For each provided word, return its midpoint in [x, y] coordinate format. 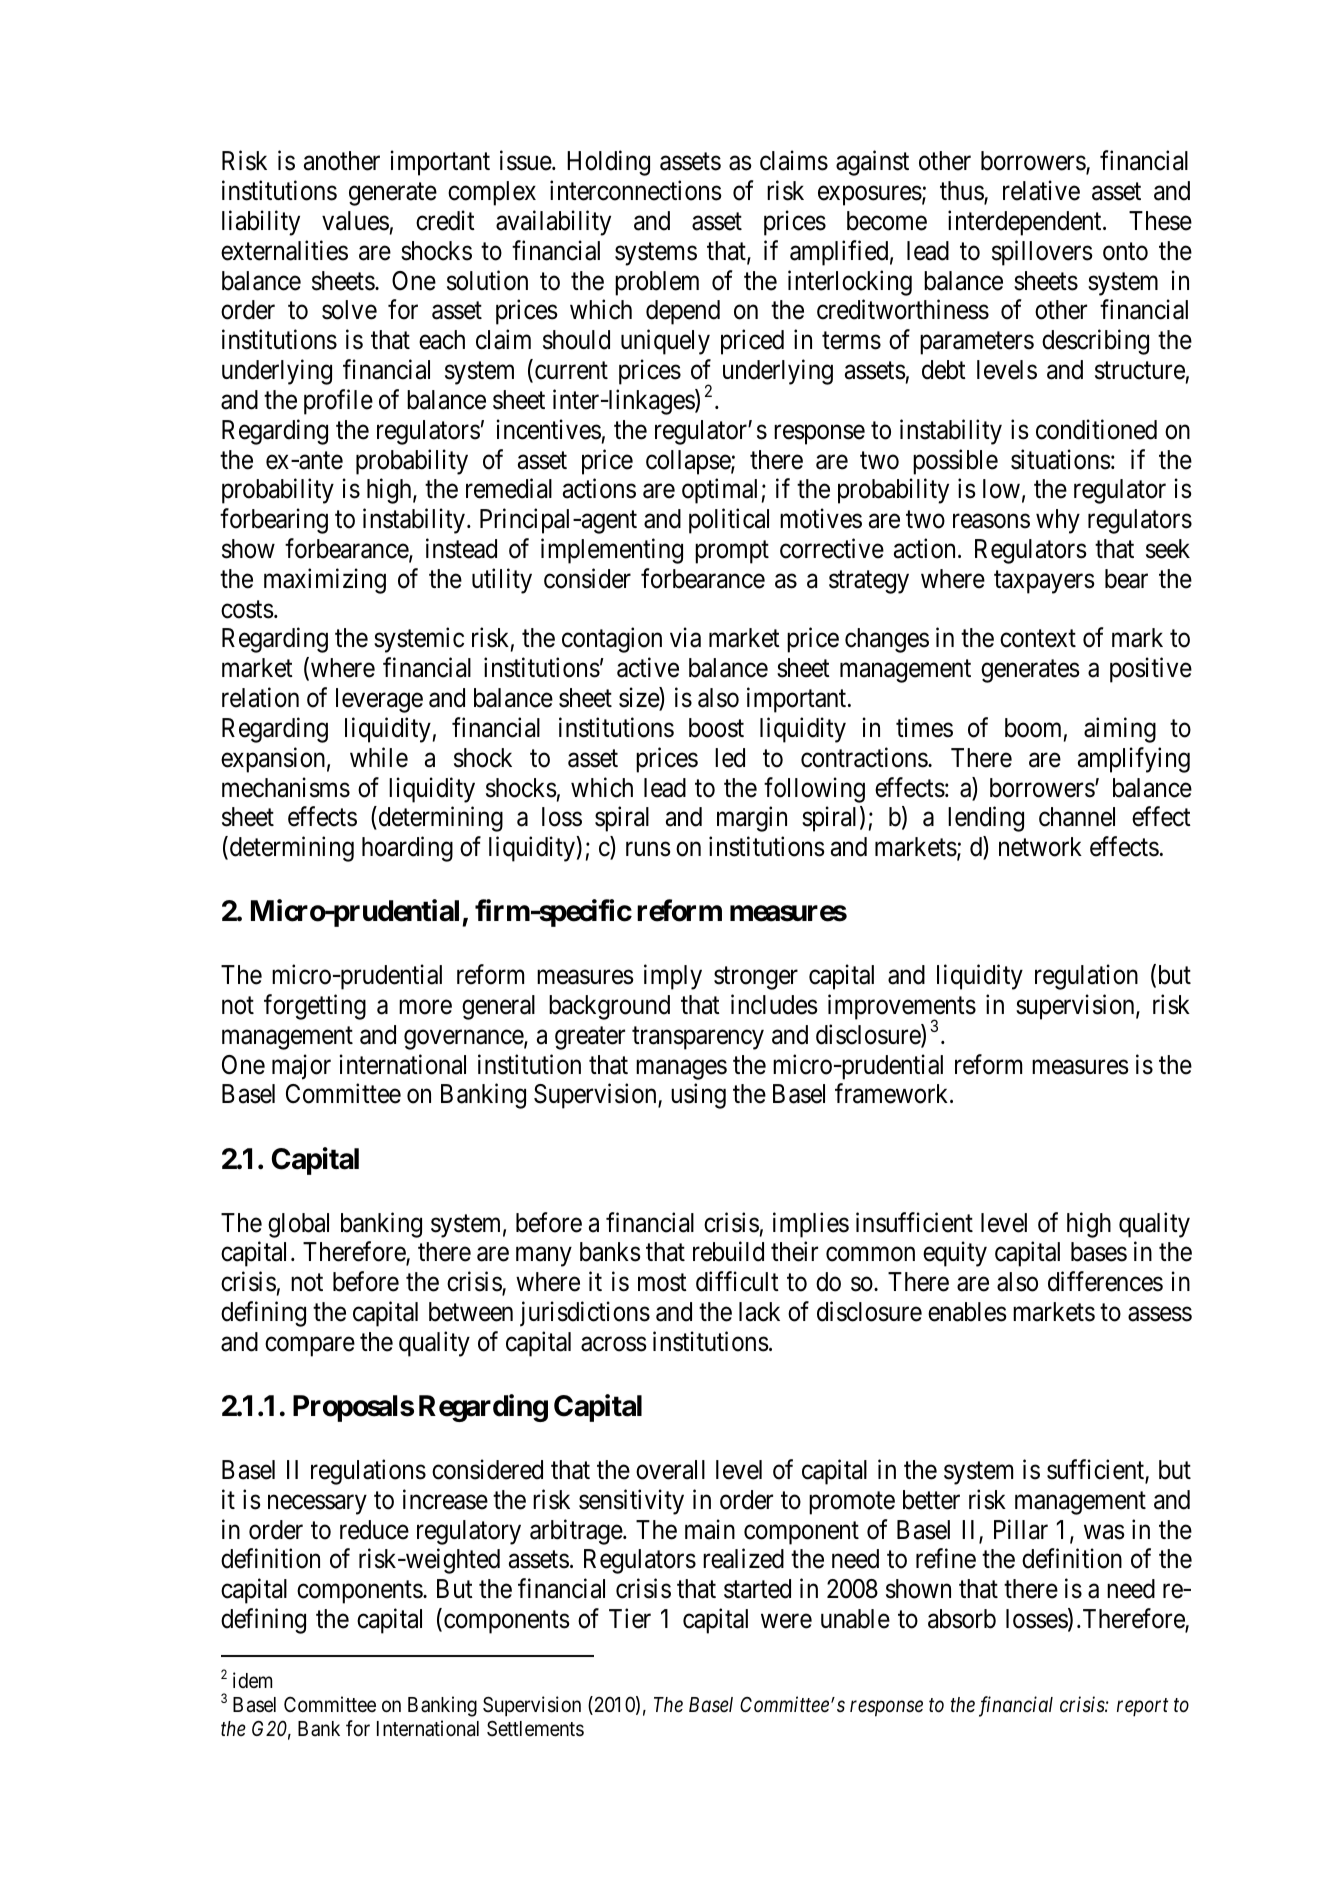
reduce [374, 1530]
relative [1041, 191]
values [355, 221]
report [1142, 1708]
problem [657, 283]
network [1040, 847]
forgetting [315, 1007]
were [786, 1621]
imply [673, 977]
